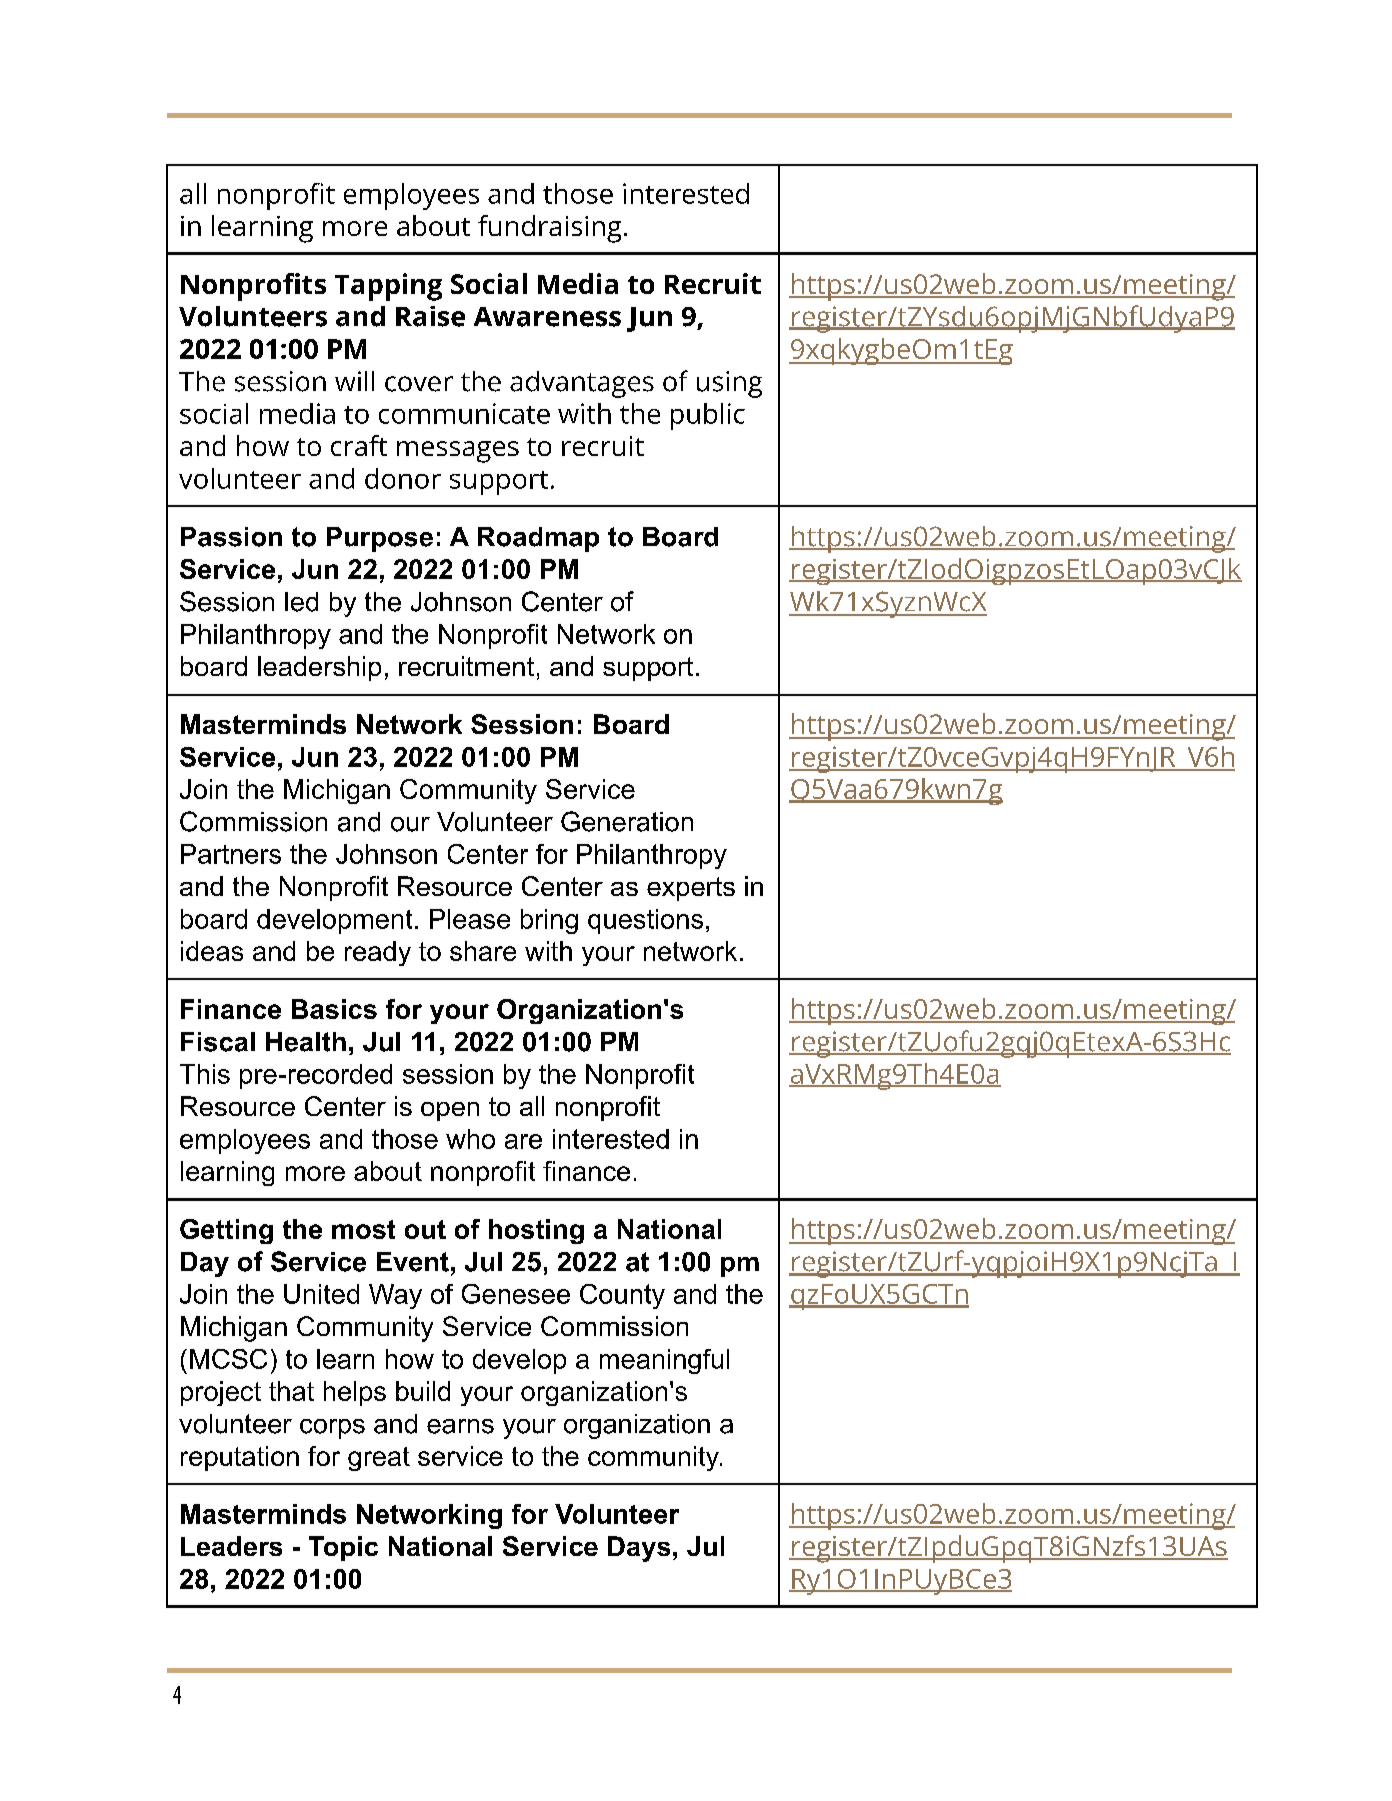  What do you see at coordinates (430, 316) in the page?
I see `Raise` at bounding box center [430, 316].
